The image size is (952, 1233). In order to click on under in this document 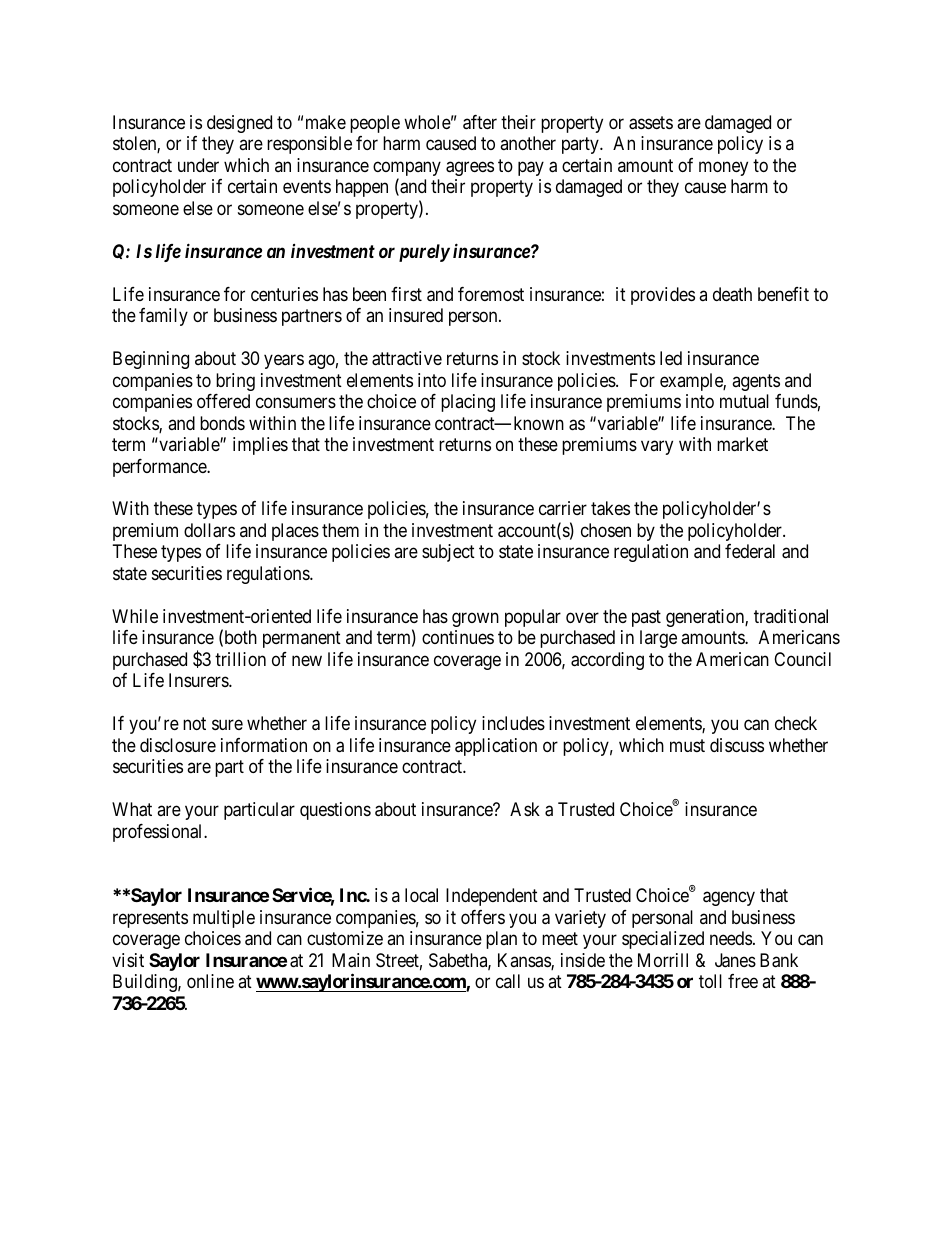, I will do `click(198, 165)`.
